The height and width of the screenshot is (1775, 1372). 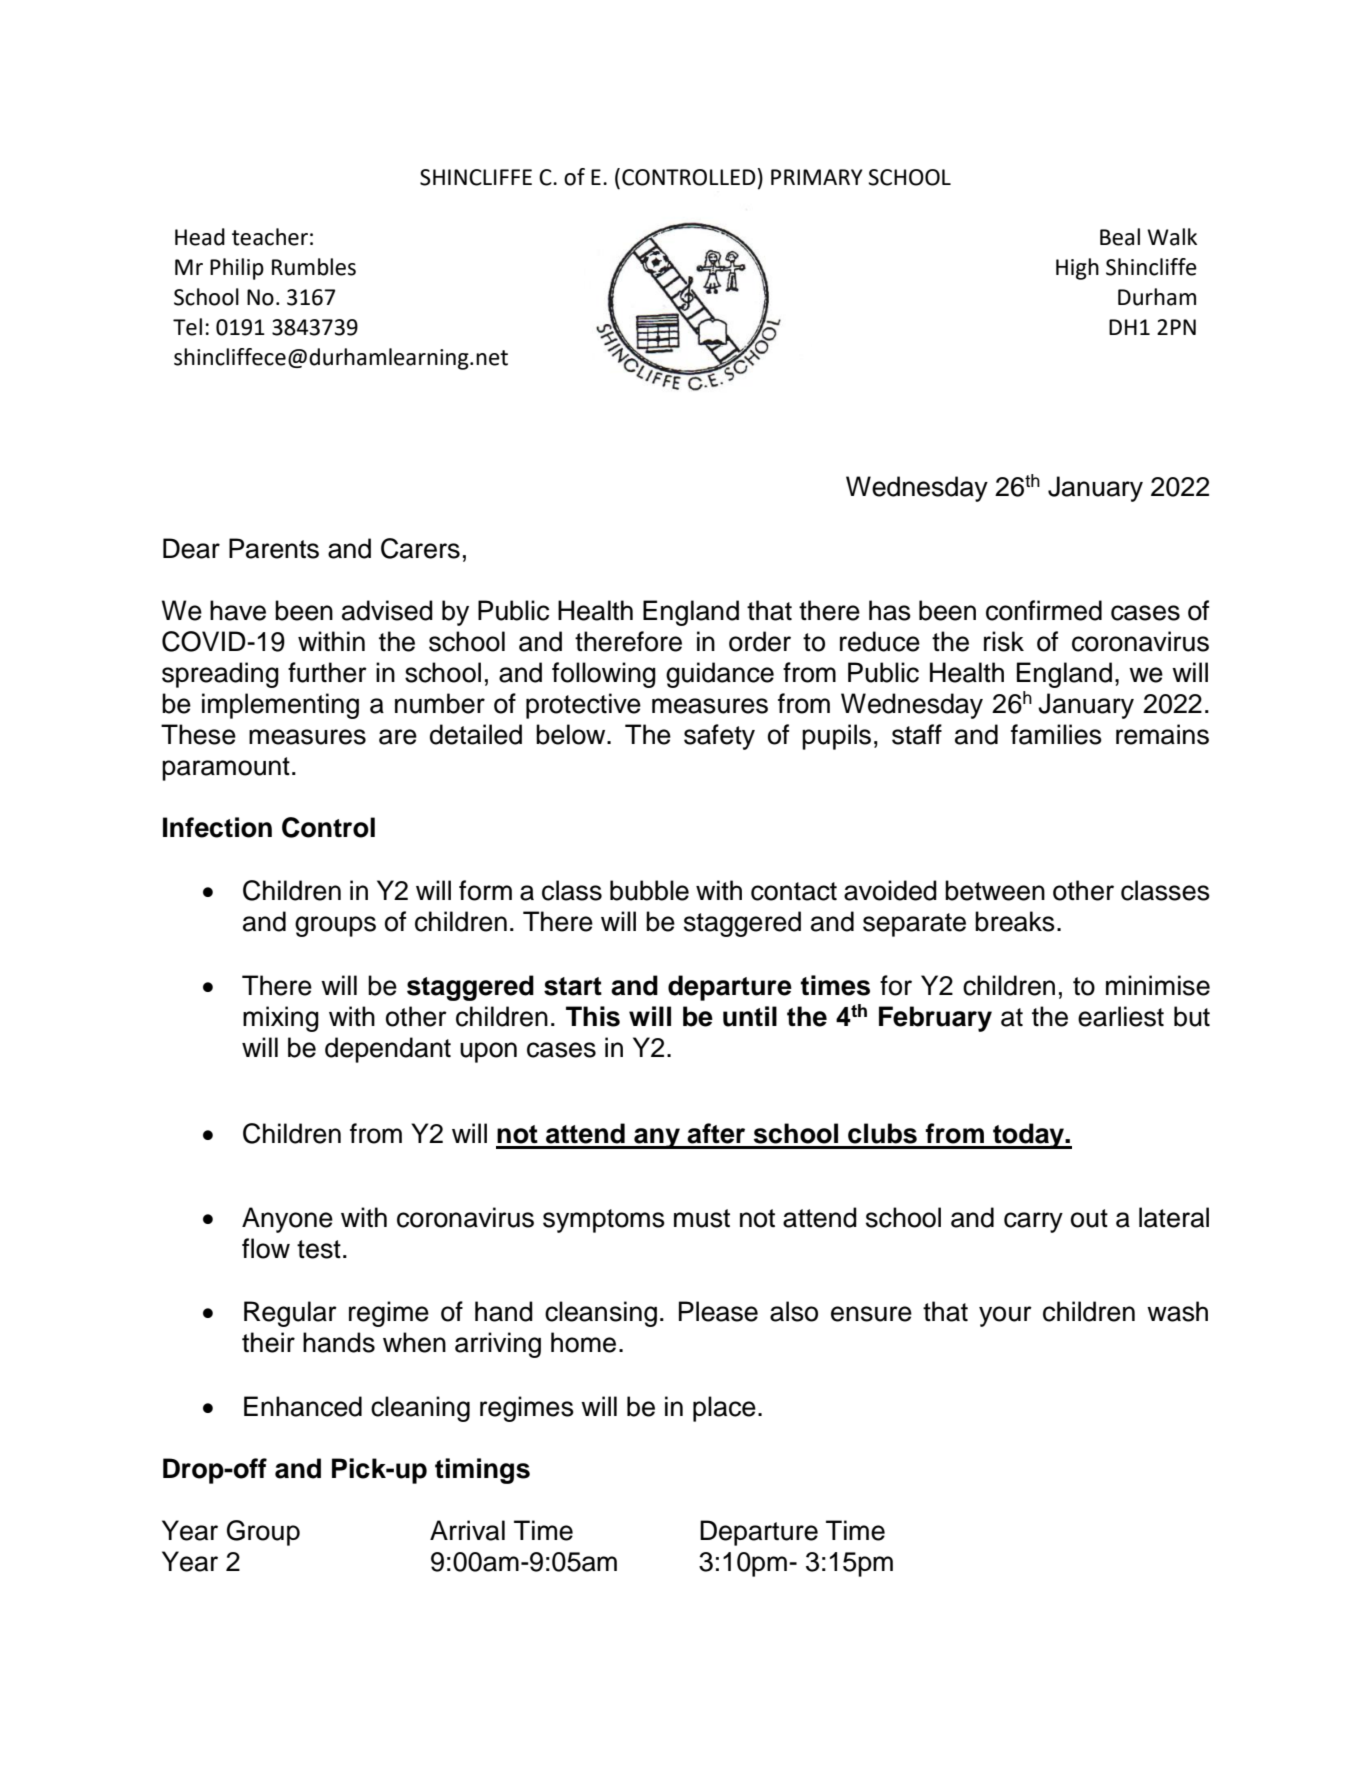 I want to click on bubble, so click(x=649, y=890).
